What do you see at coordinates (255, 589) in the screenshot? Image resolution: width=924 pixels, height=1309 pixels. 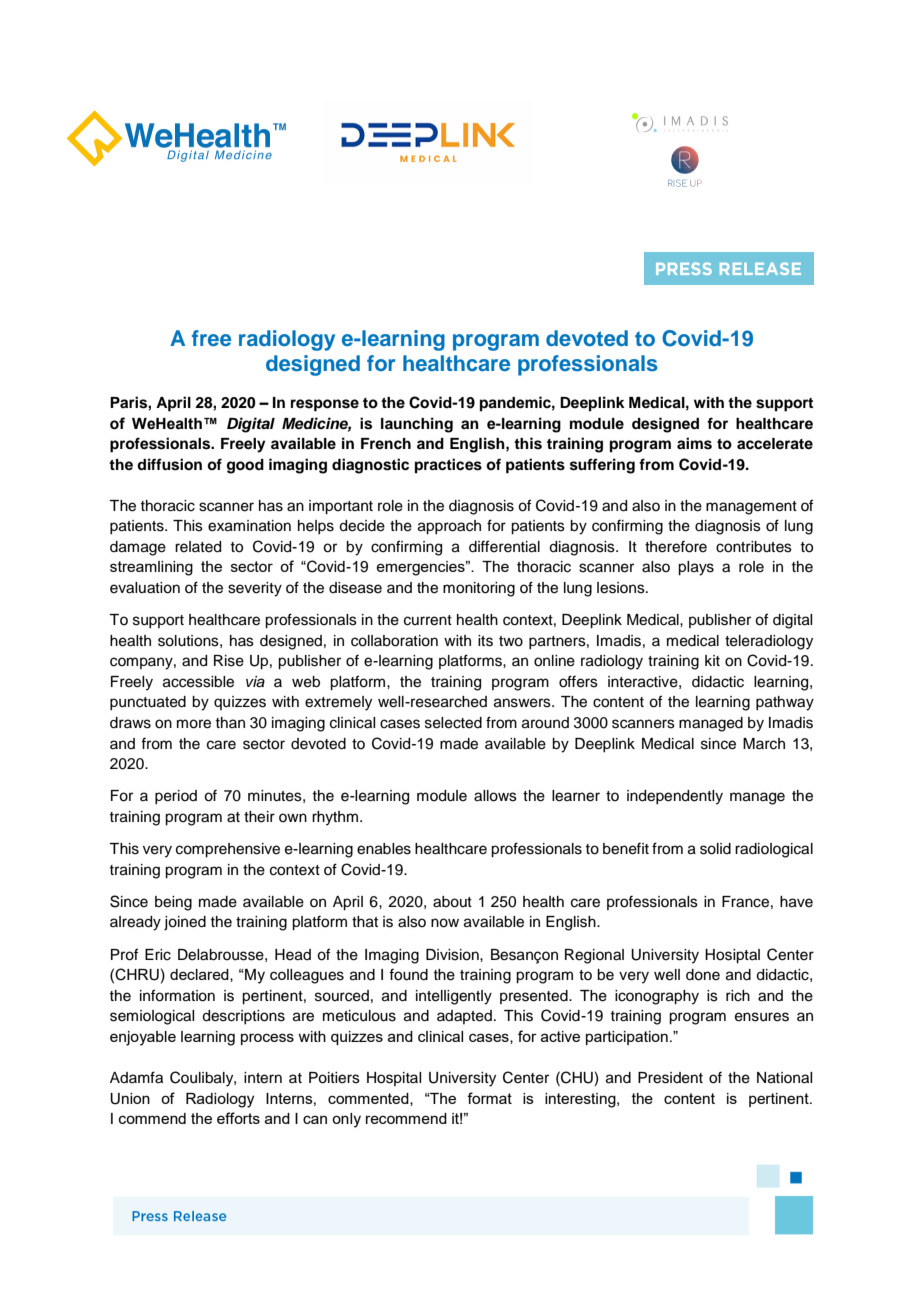 I see `severity` at bounding box center [255, 589].
